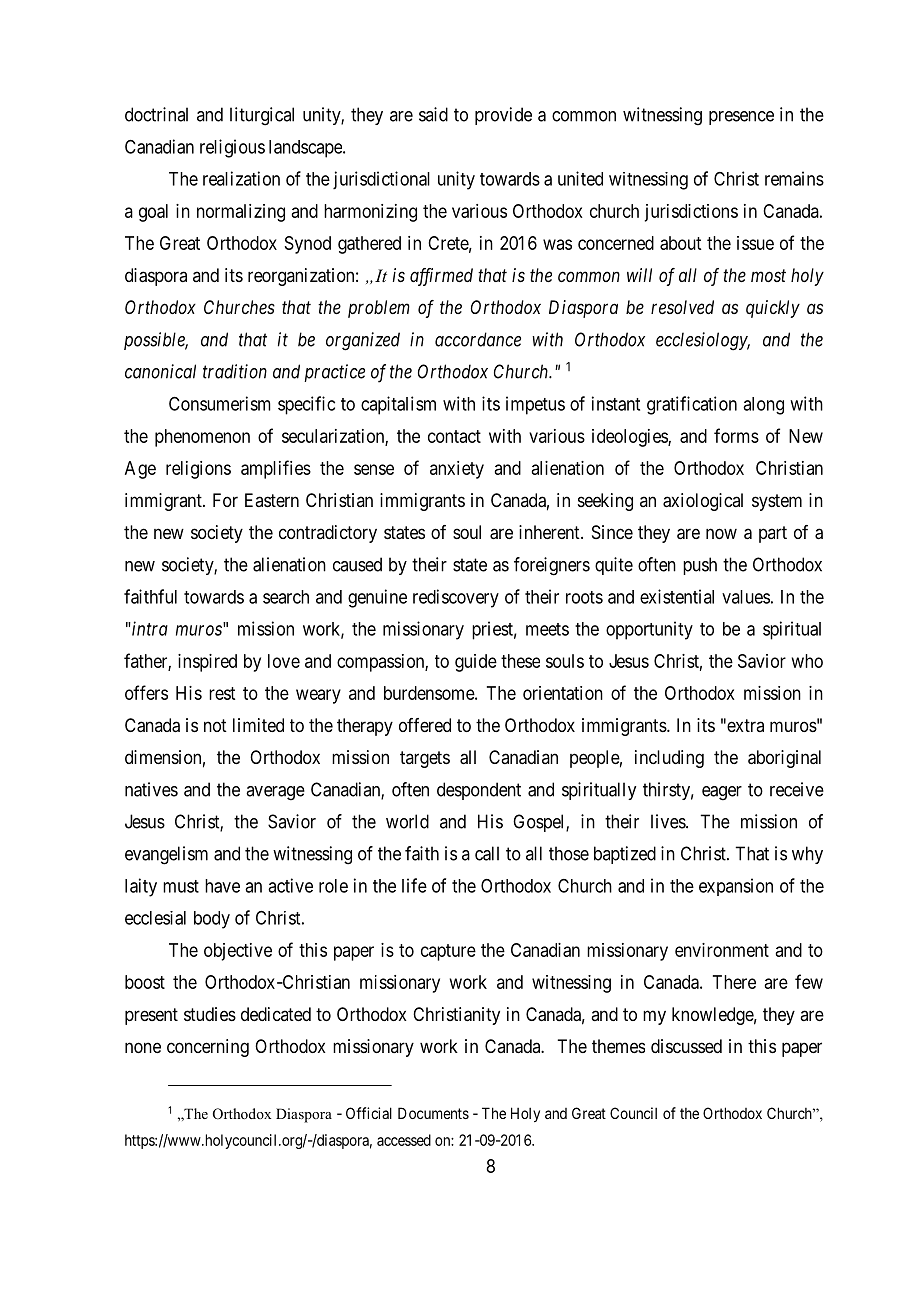 This screenshot has width=924, height=1307. What do you see at coordinates (433, 1113) in the screenshot?
I see `Documents` at bounding box center [433, 1113].
